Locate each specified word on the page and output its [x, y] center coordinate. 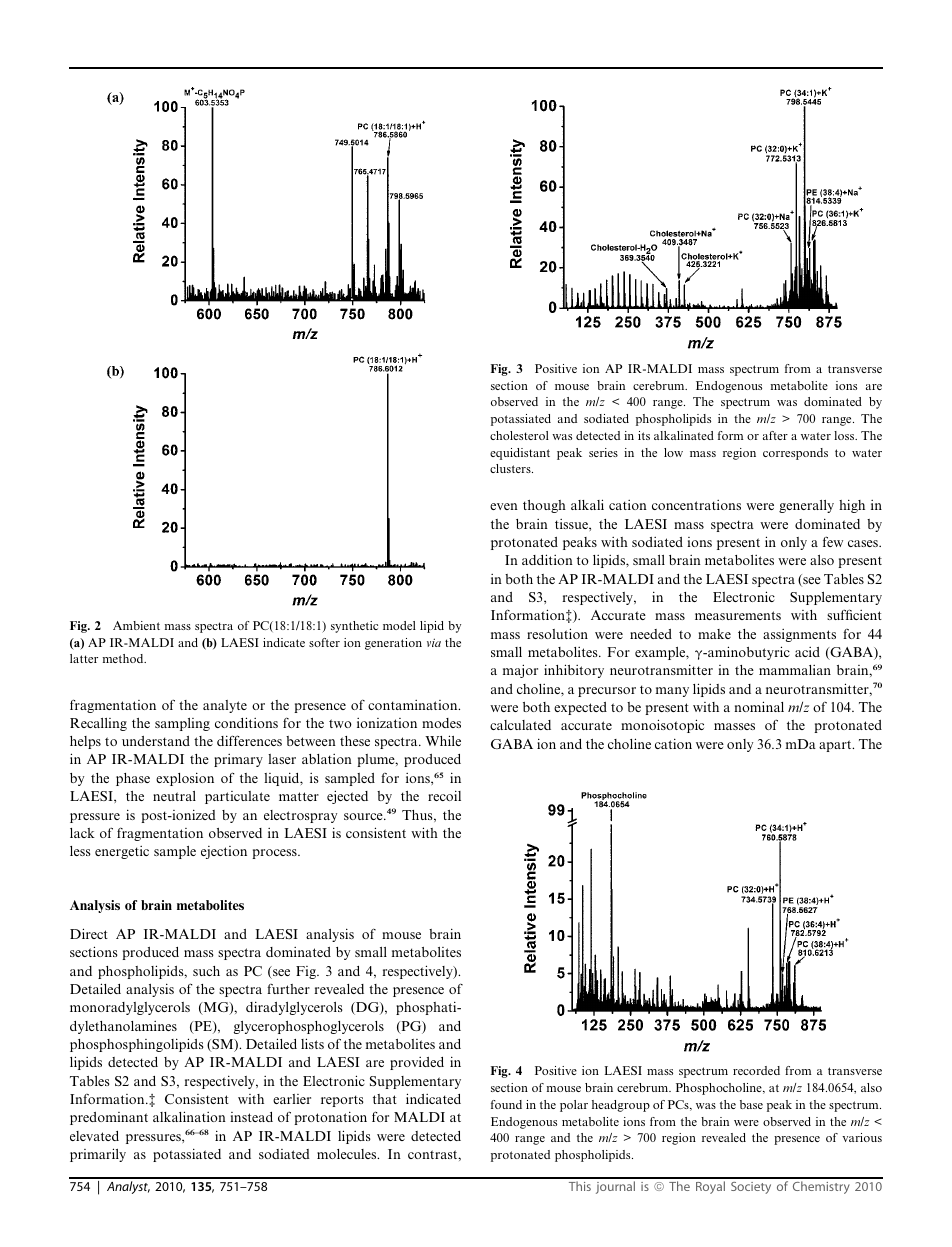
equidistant [520, 454]
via [434, 642]
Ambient [136, 625]
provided [417, 1063]
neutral [174, 796]
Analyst [128, 1187]
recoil [444, 795]
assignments [799, 635]
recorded [756, 1070]
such [206, 971]
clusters [511, 468]
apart [836, 746]
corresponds [795, 454]
